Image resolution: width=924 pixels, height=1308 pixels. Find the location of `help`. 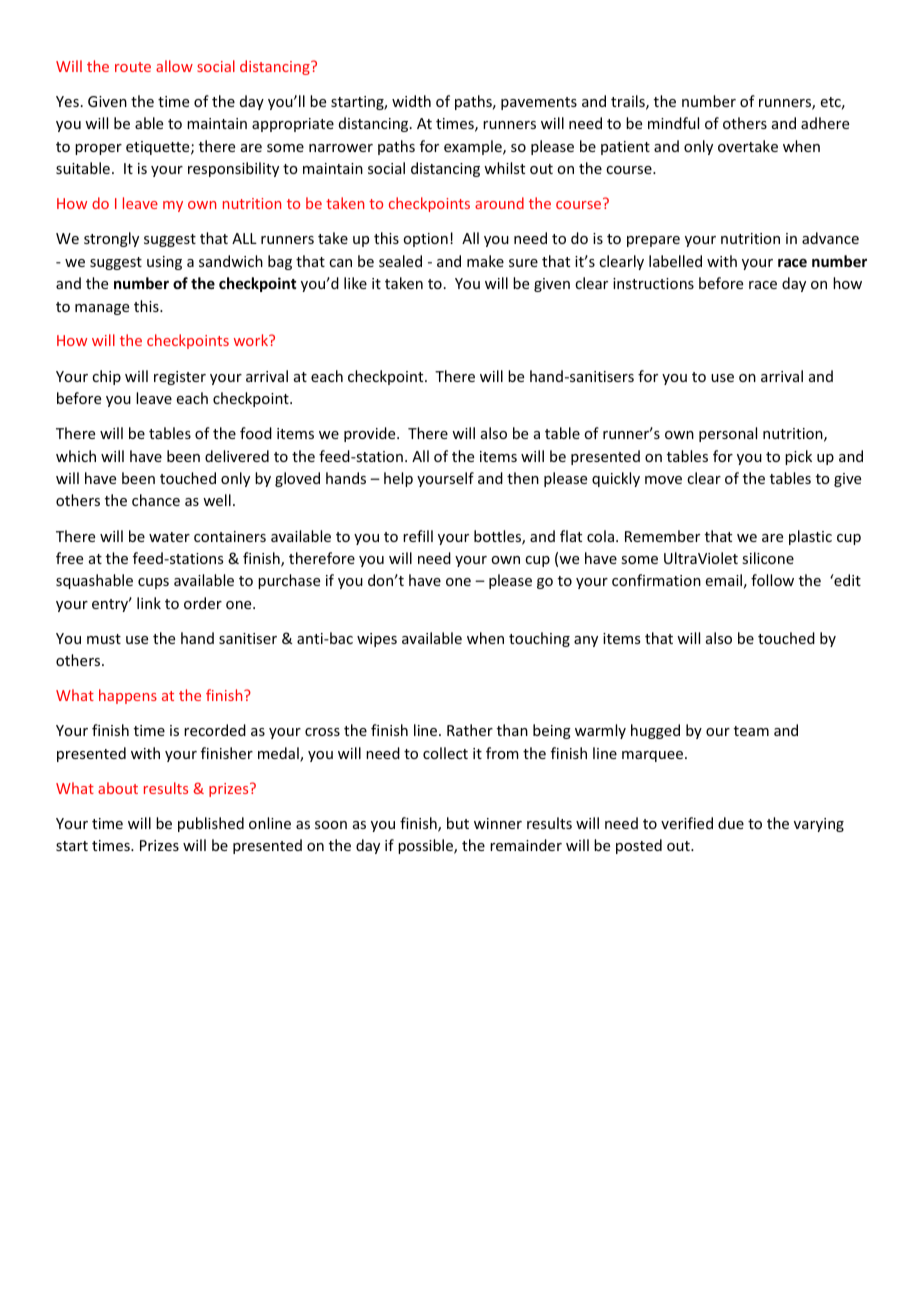

help is located at coordinates (398, 479).
